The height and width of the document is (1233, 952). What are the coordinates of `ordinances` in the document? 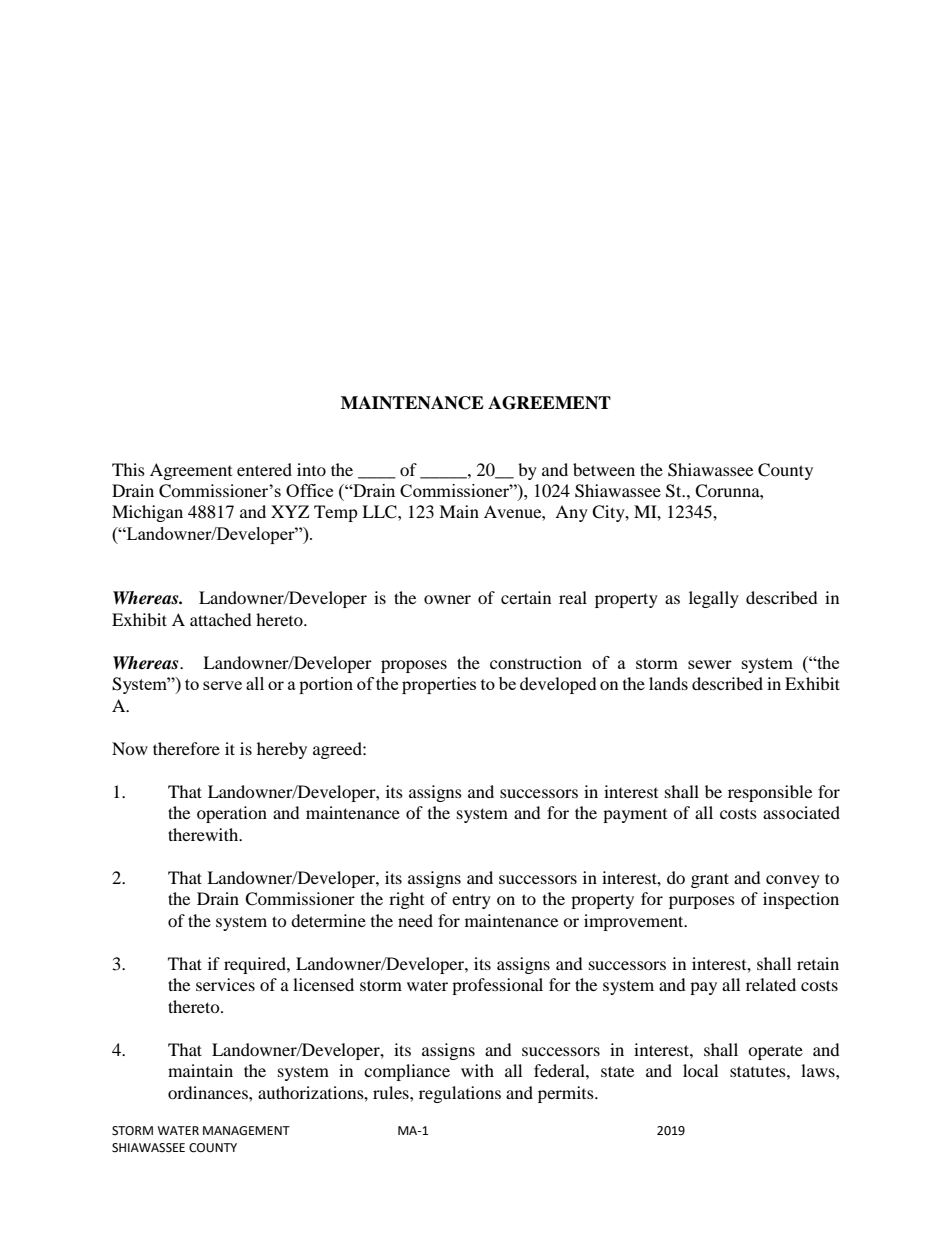 It's located at (209, 1092).
